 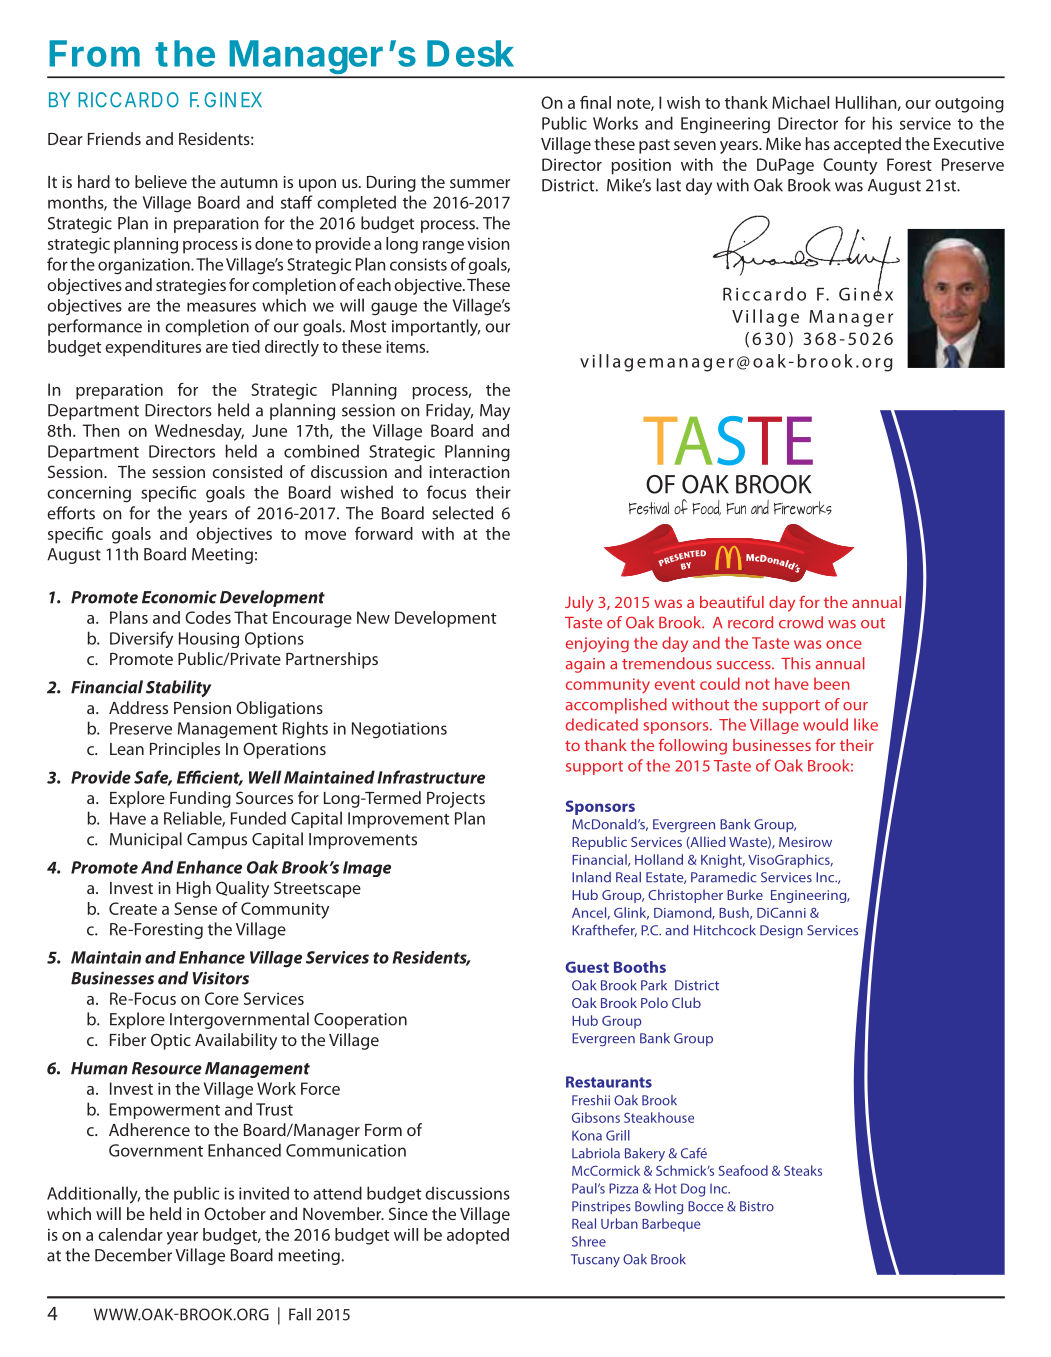 I want to click on Core, so click(x=222, y=998).
